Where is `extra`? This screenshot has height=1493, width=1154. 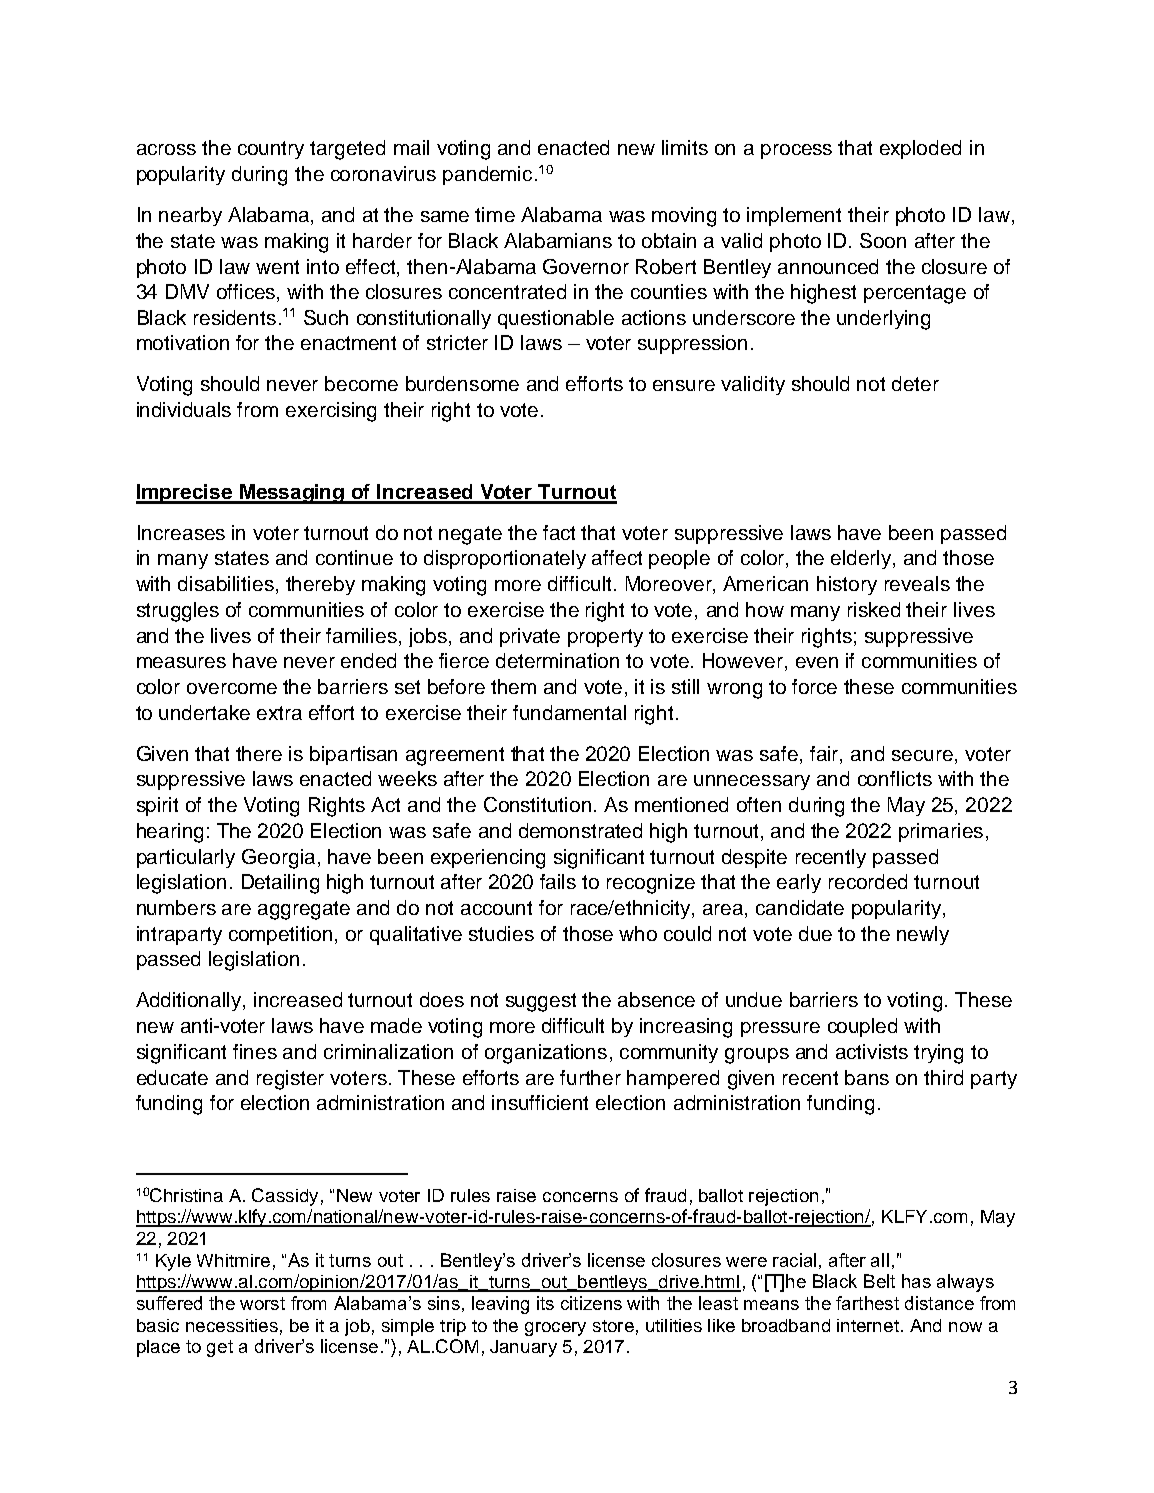
extra is located at coordinates (279, 713).
